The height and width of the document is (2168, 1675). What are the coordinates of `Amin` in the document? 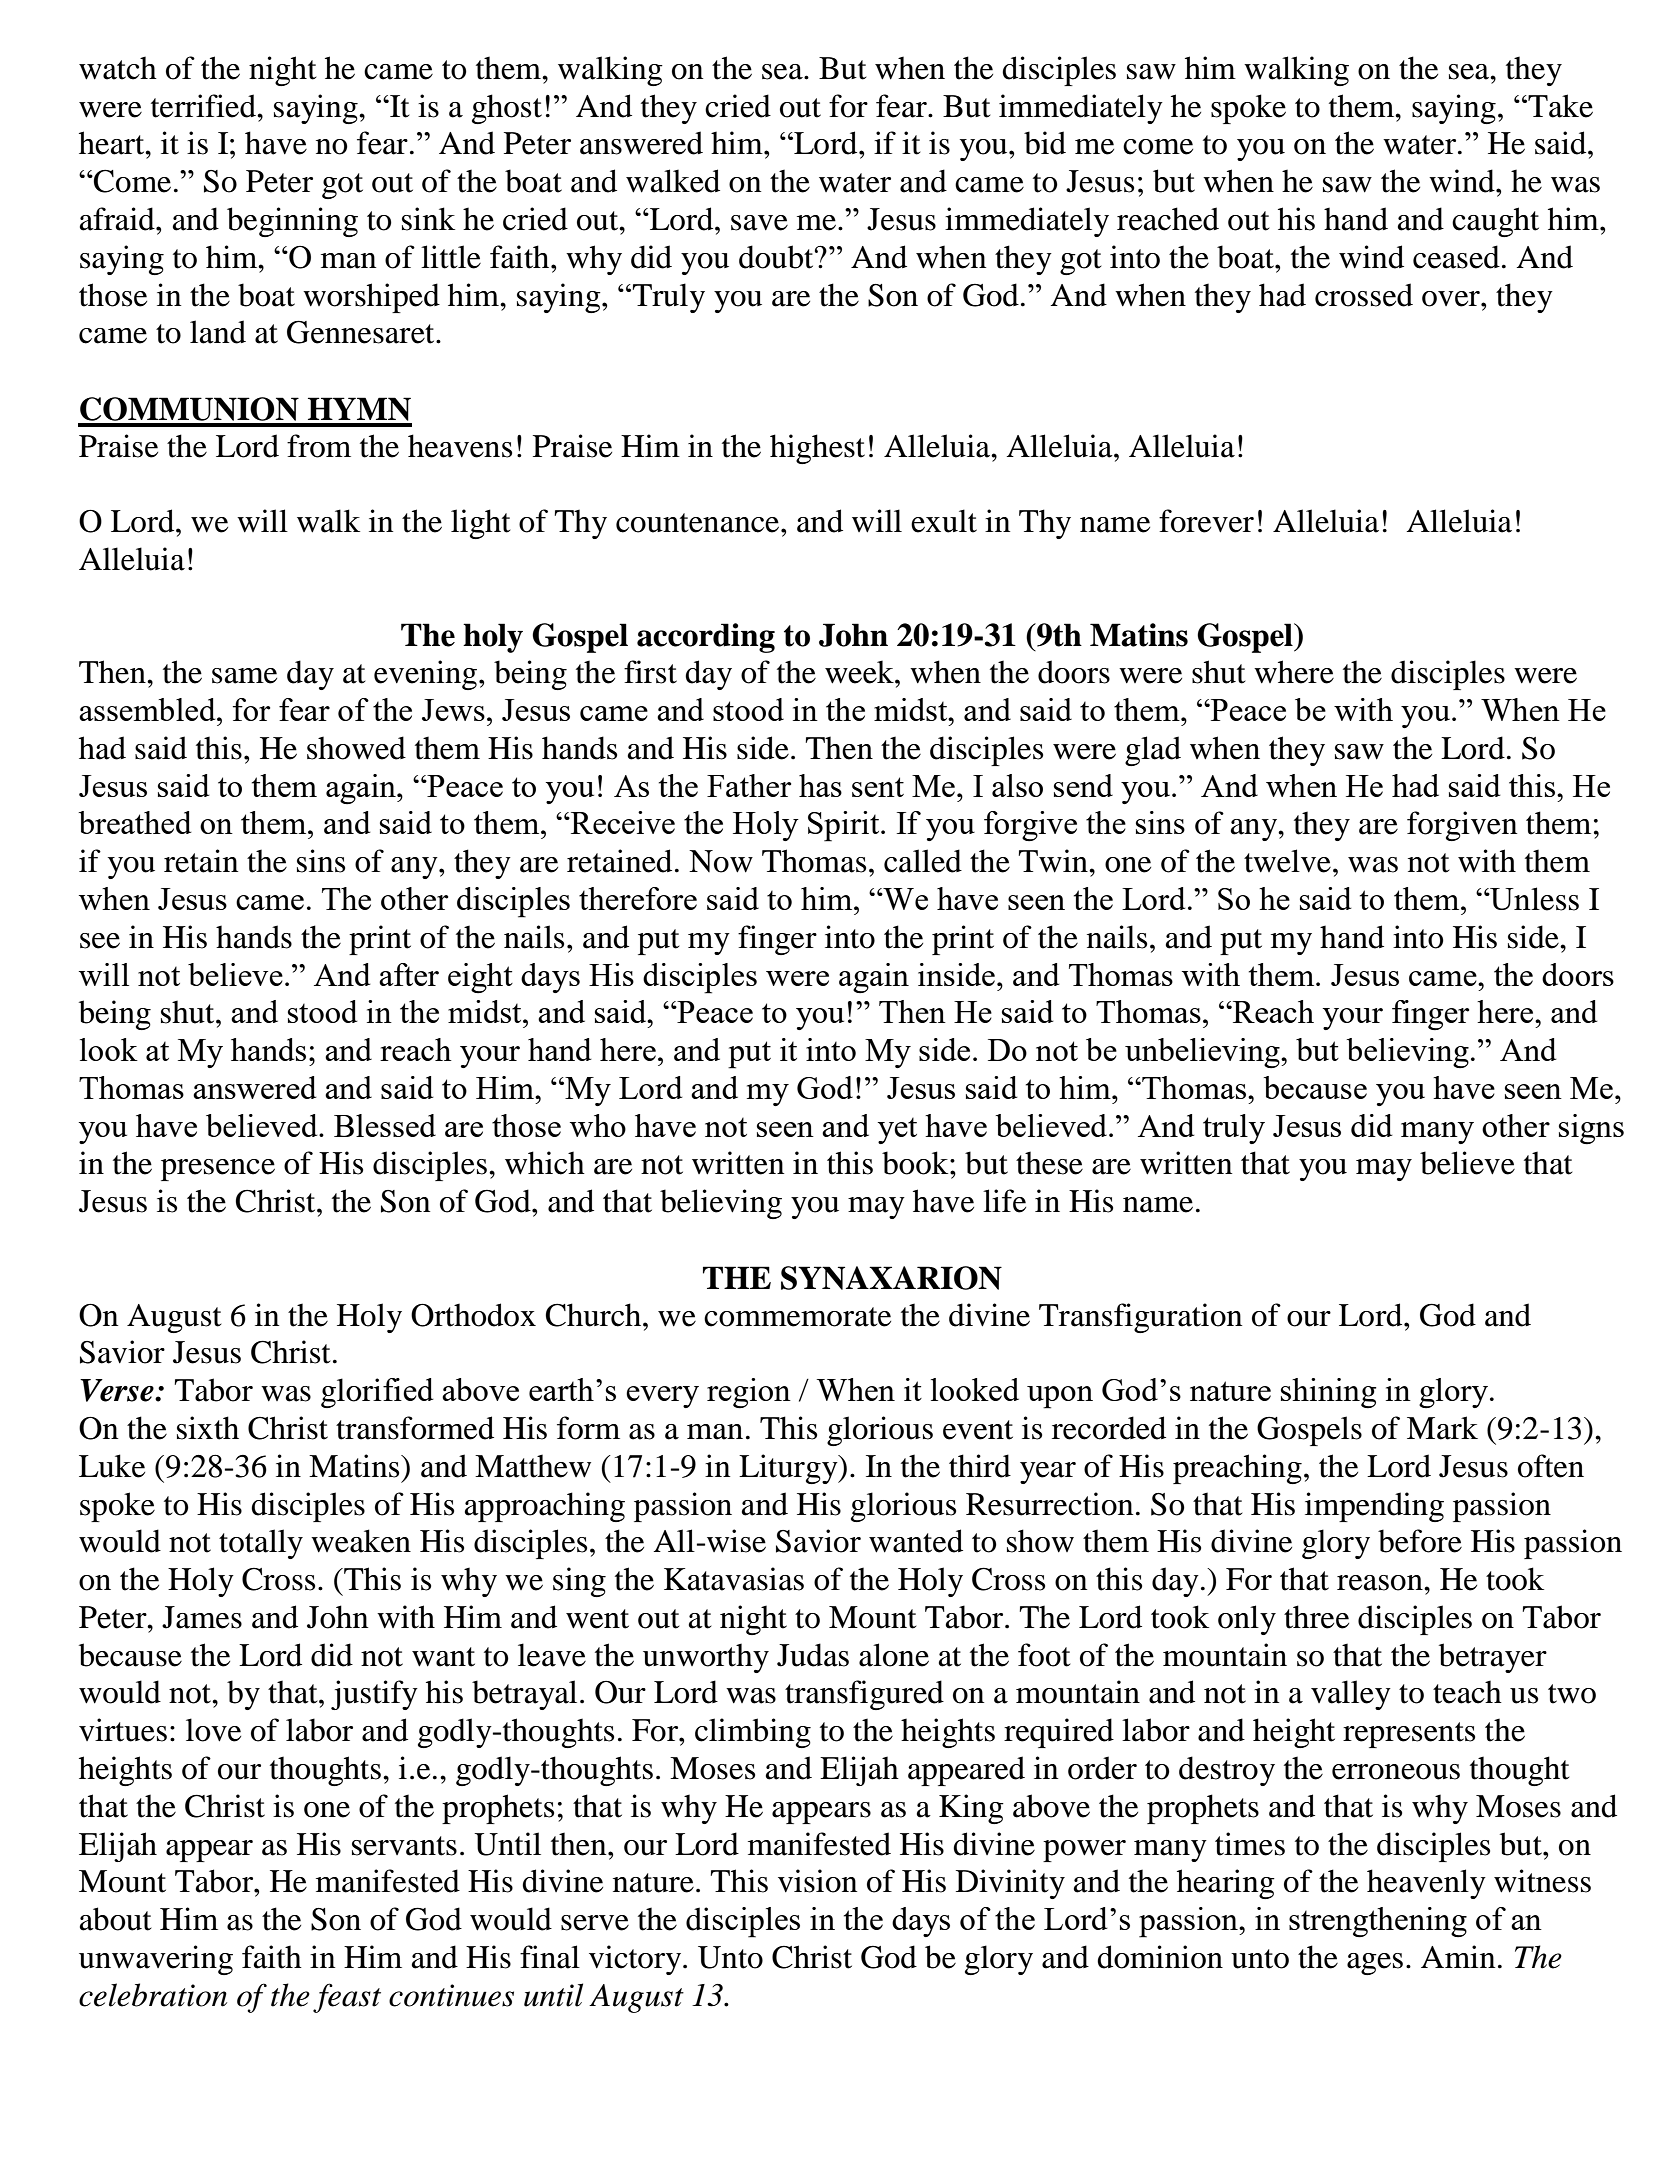 It's located at (1458, 1956).
